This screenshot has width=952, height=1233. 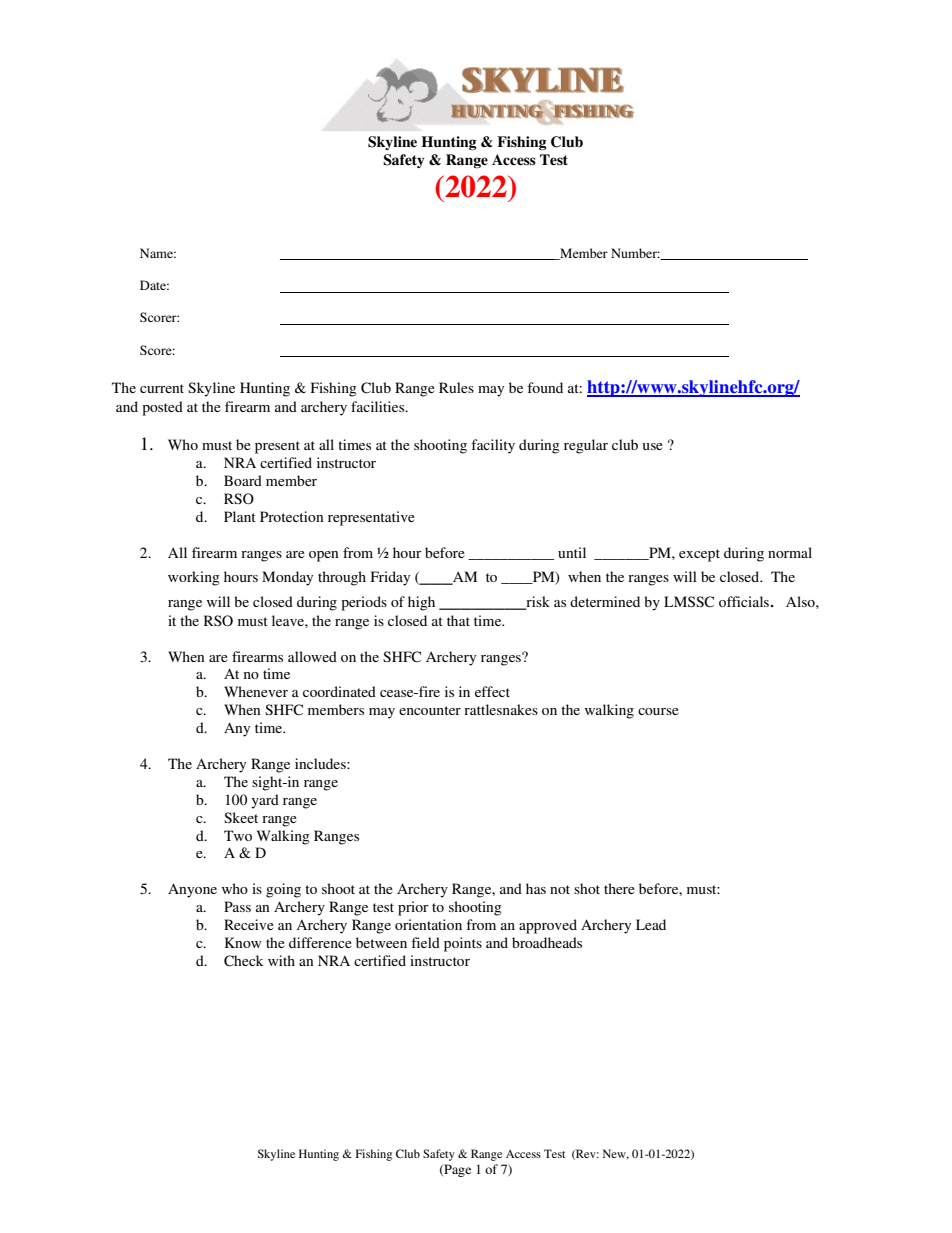 What do you see at coordinates (321, 763) in the screenshot?
I see `includes` at bounding box center [321, 763].
